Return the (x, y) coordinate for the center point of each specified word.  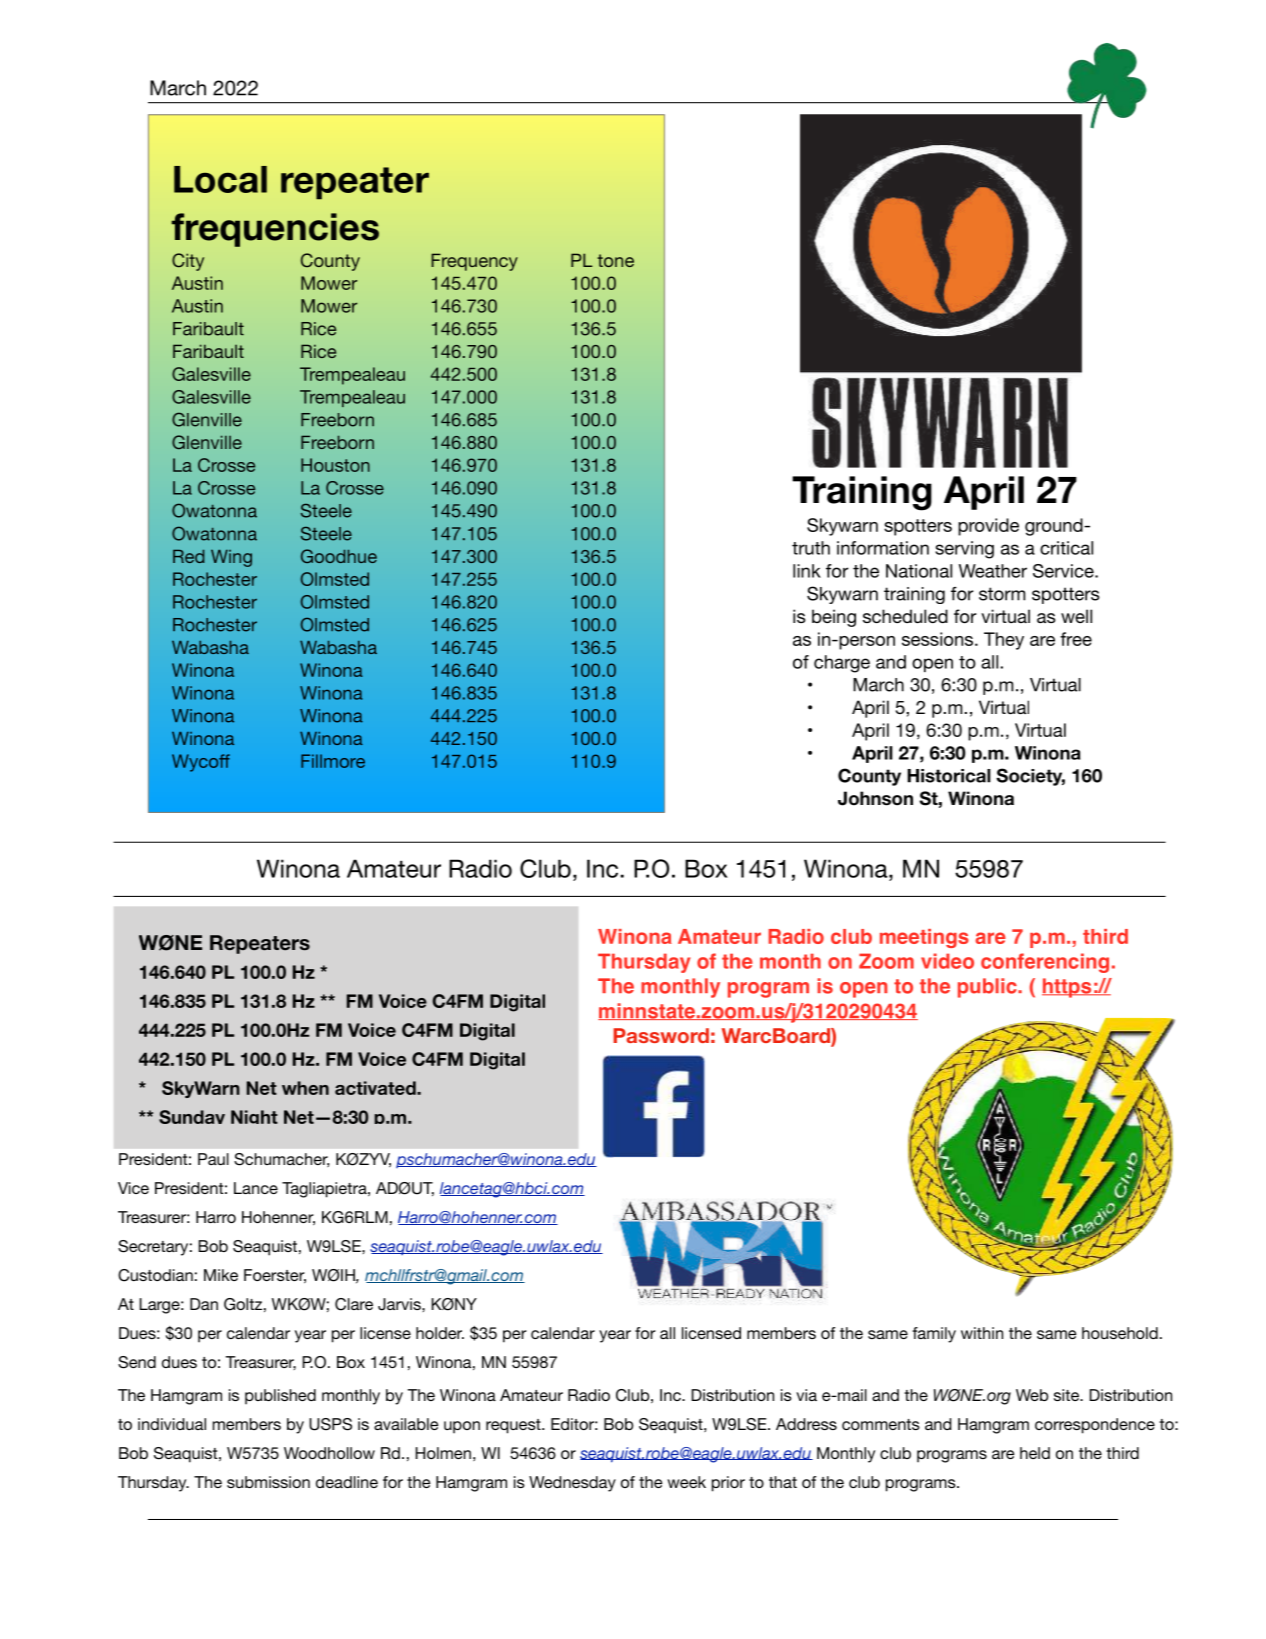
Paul (213, 1159)
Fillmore (333, 761)
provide (988, 527)
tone (616, 260)
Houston (335, 465)
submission (268, 1482)
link (807, 571)
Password (661, 1035)
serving (964, 550)
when (305, 1088)
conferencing (1045, 963)
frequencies (275, 230)
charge (842, 664)
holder (440, 1333)
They (1004, 641)
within (982, 1333)
